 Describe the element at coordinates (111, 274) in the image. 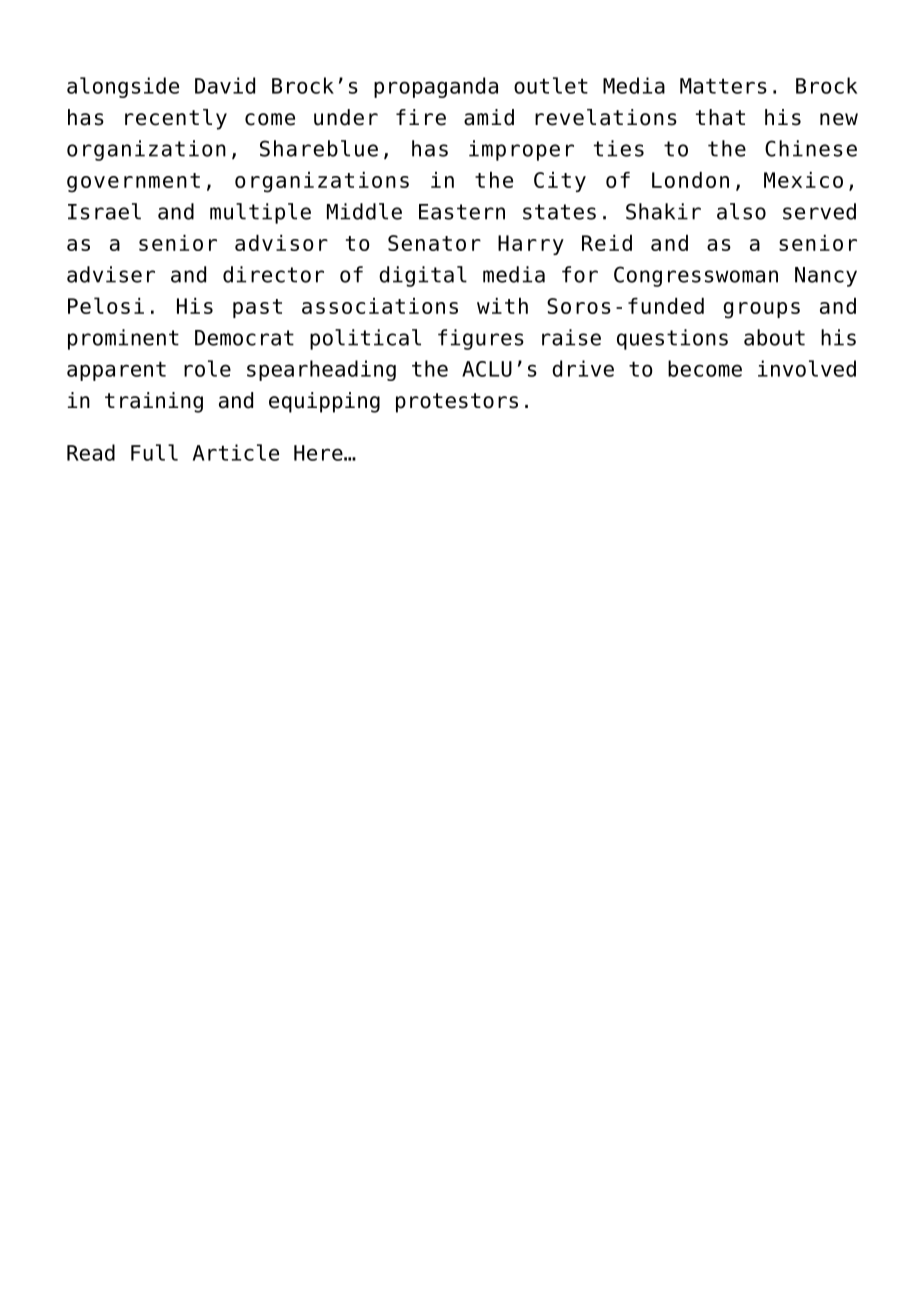

I see `adviser` at that location.
